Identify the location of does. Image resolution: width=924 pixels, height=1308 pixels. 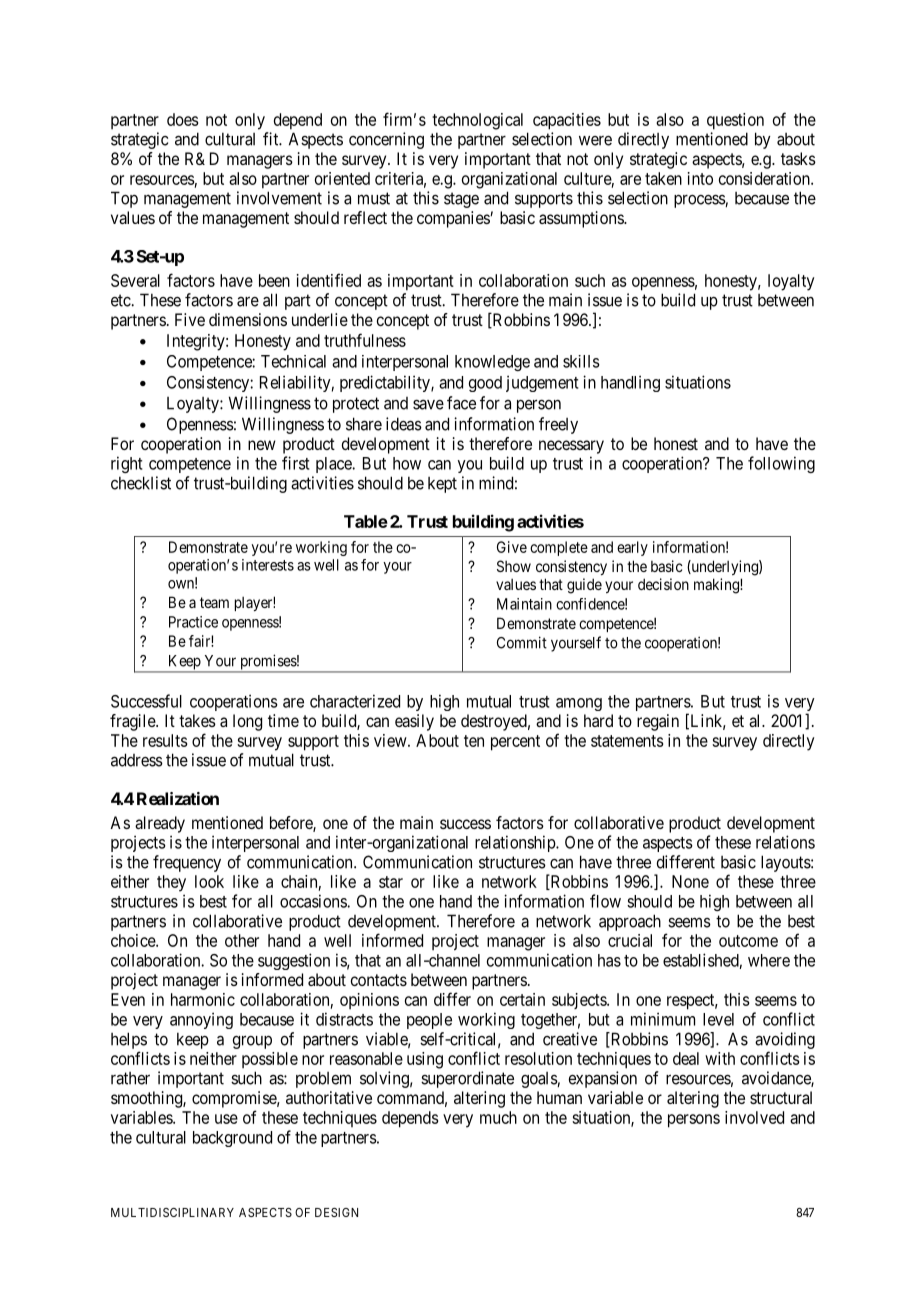
(183, 119).
